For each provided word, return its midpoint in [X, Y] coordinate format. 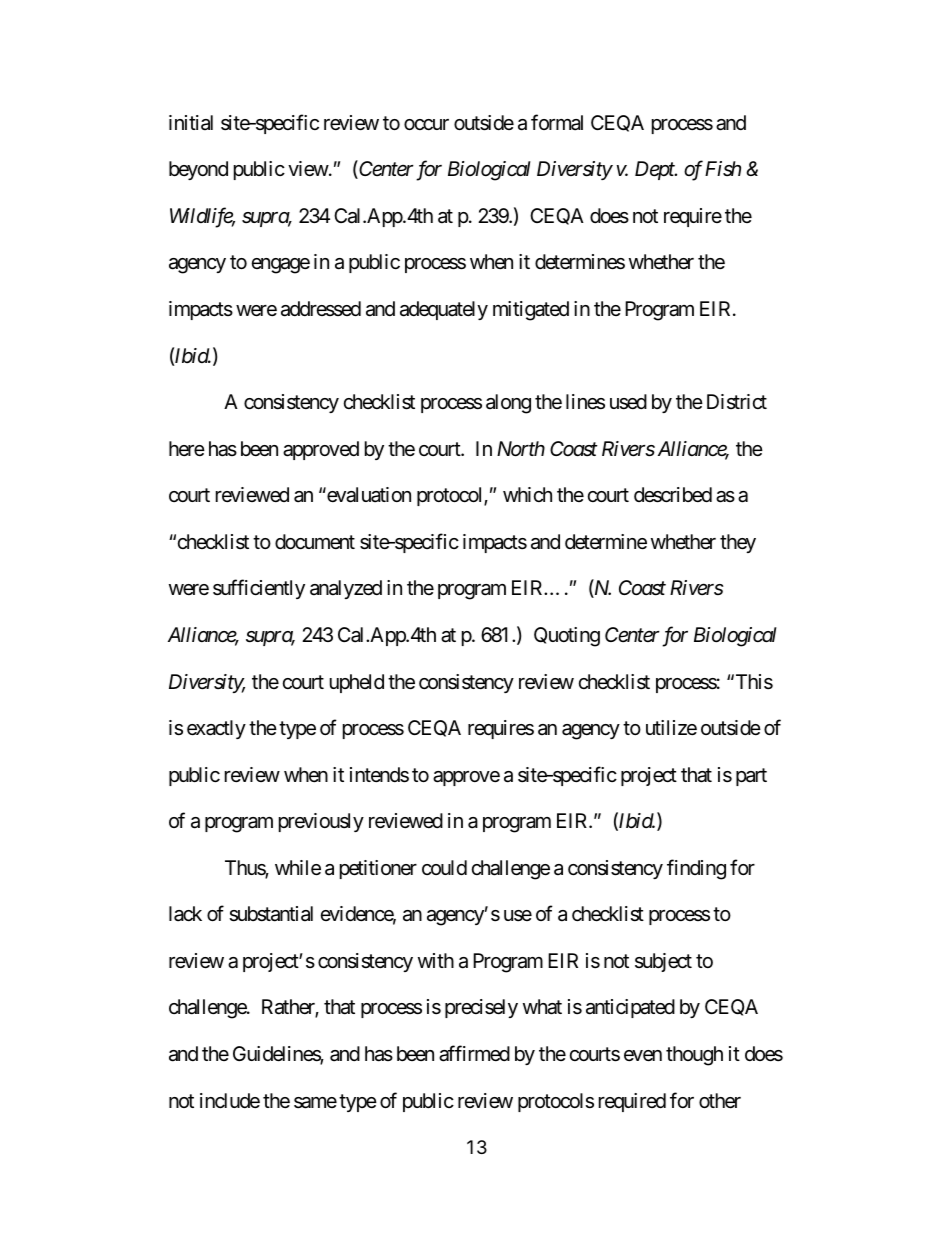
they [738, 543]
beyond [198, 170]
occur [426, 125]
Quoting [567, 637]
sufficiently [259, 589]
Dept [656, 170]
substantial [271, 914]
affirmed [474, 1053]
